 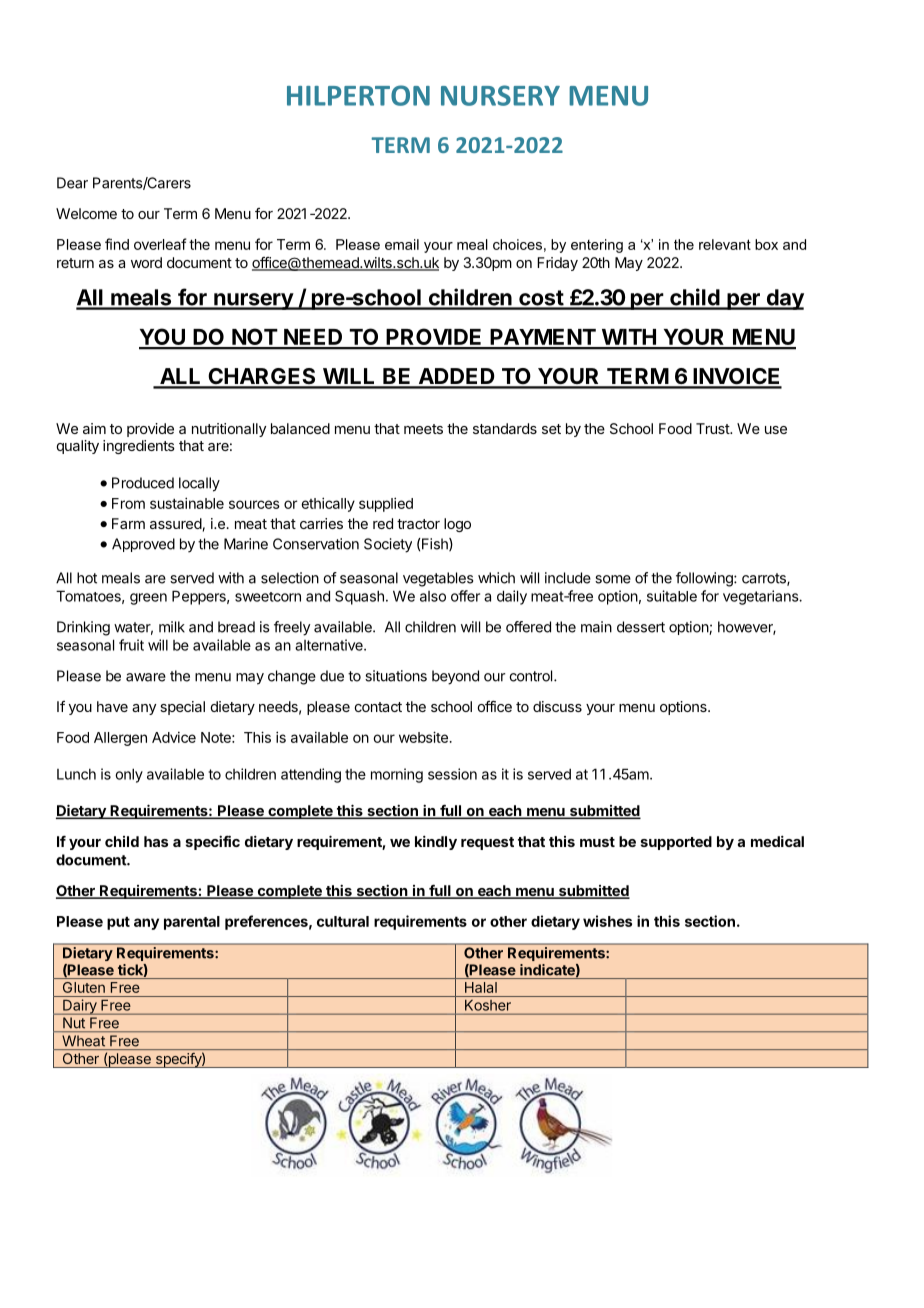 I want to click on meets, so click(x=423, y=429).
